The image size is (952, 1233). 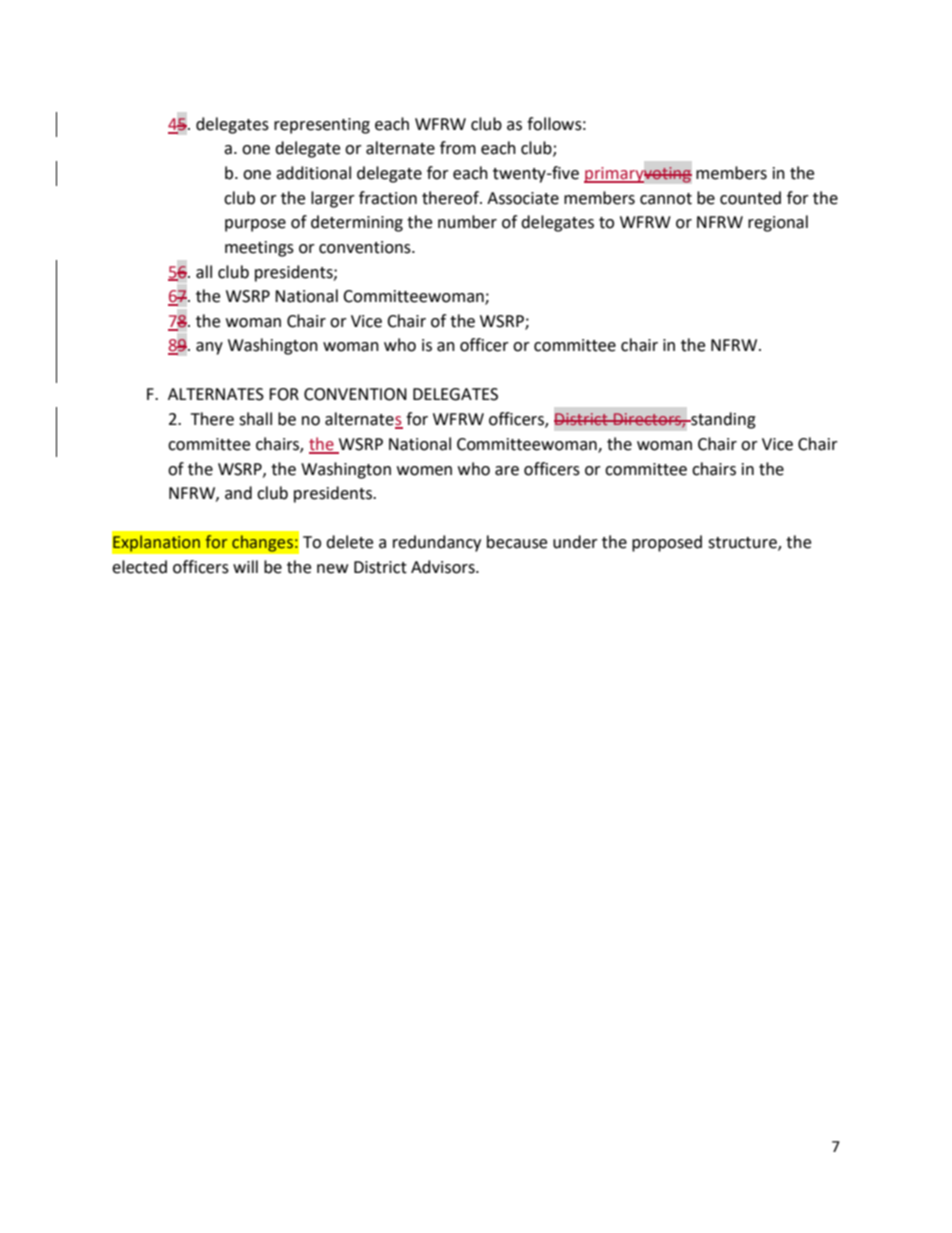 What do you see at coordinates (722, 420) in the document?
I see `standing` at bounding box center [722, 420].
